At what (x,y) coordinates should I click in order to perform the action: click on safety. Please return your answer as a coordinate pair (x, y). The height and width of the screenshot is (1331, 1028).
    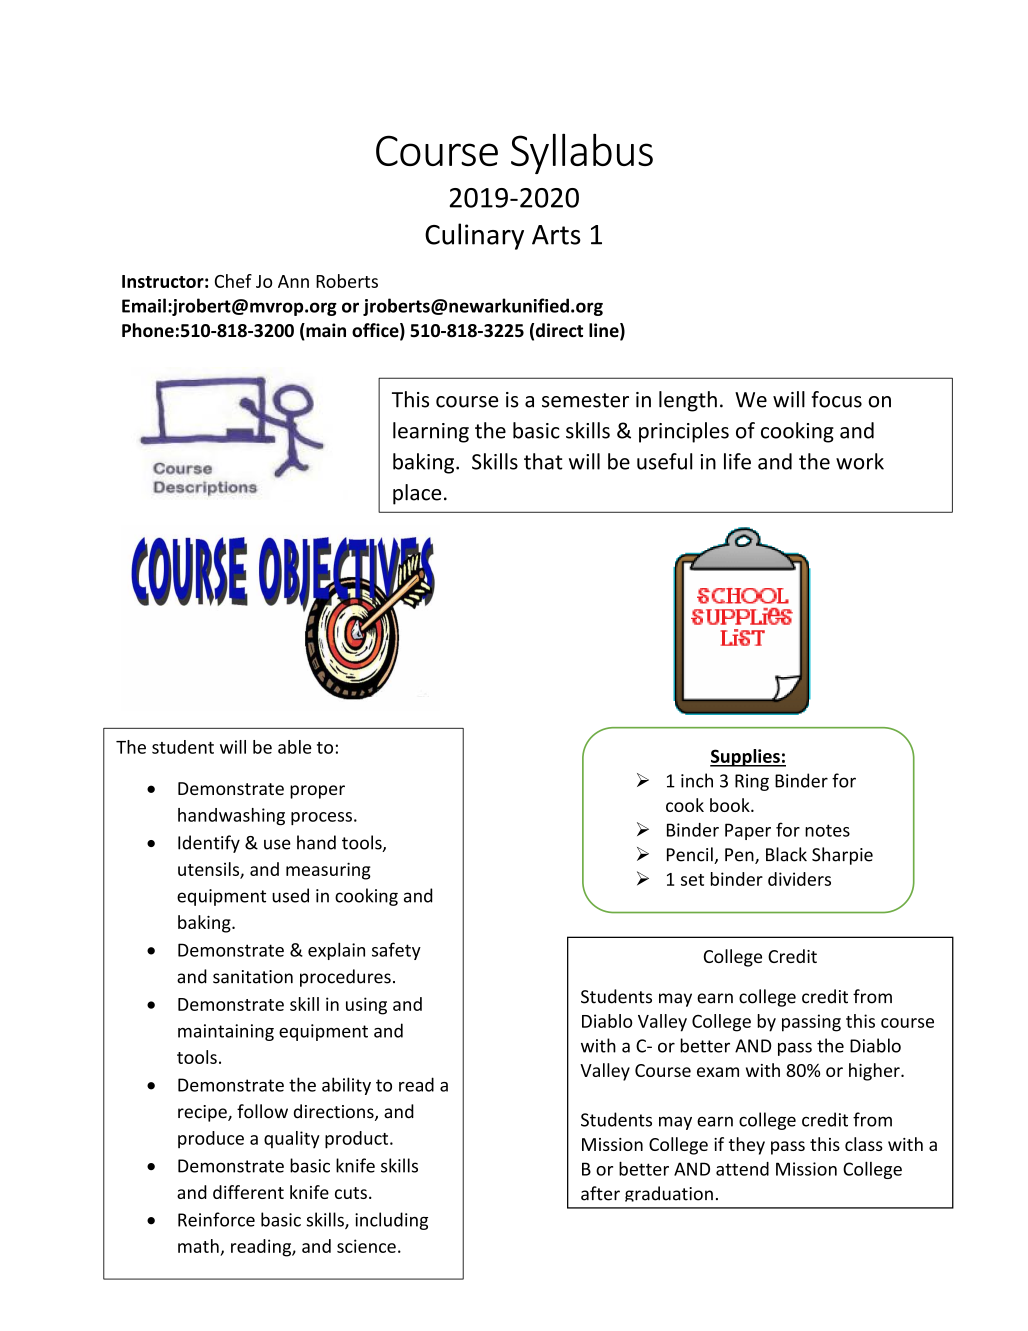
    Looking at the image, I should click on (396, 951).
